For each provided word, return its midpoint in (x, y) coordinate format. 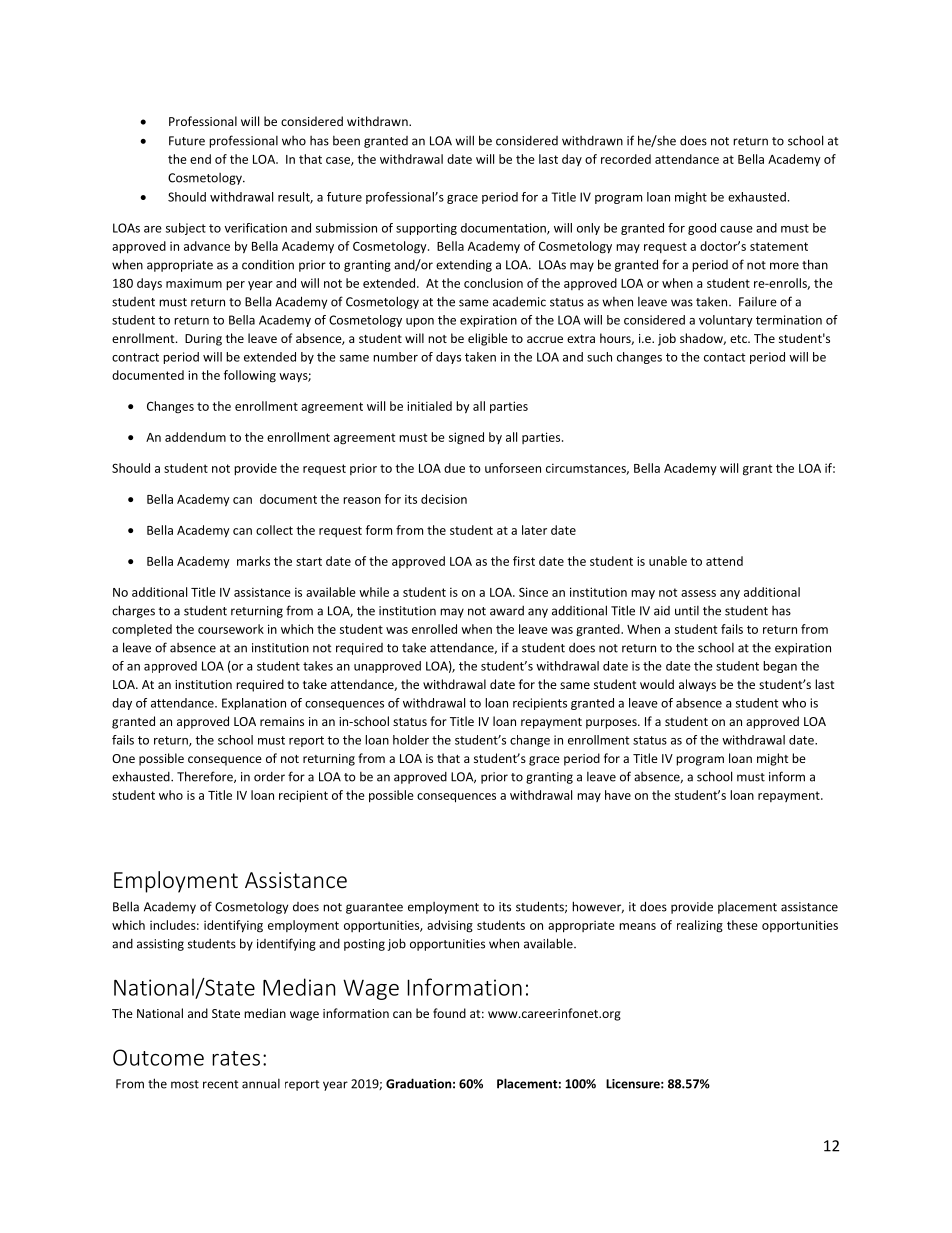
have (618, 795)
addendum (195, 437)
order (269, 777)
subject (186, 229)
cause (736, 229)
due (454, 468)
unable (668, 561)
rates (236, 1058)
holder (411, 740)
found (449, 1013)
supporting (426, 229)
